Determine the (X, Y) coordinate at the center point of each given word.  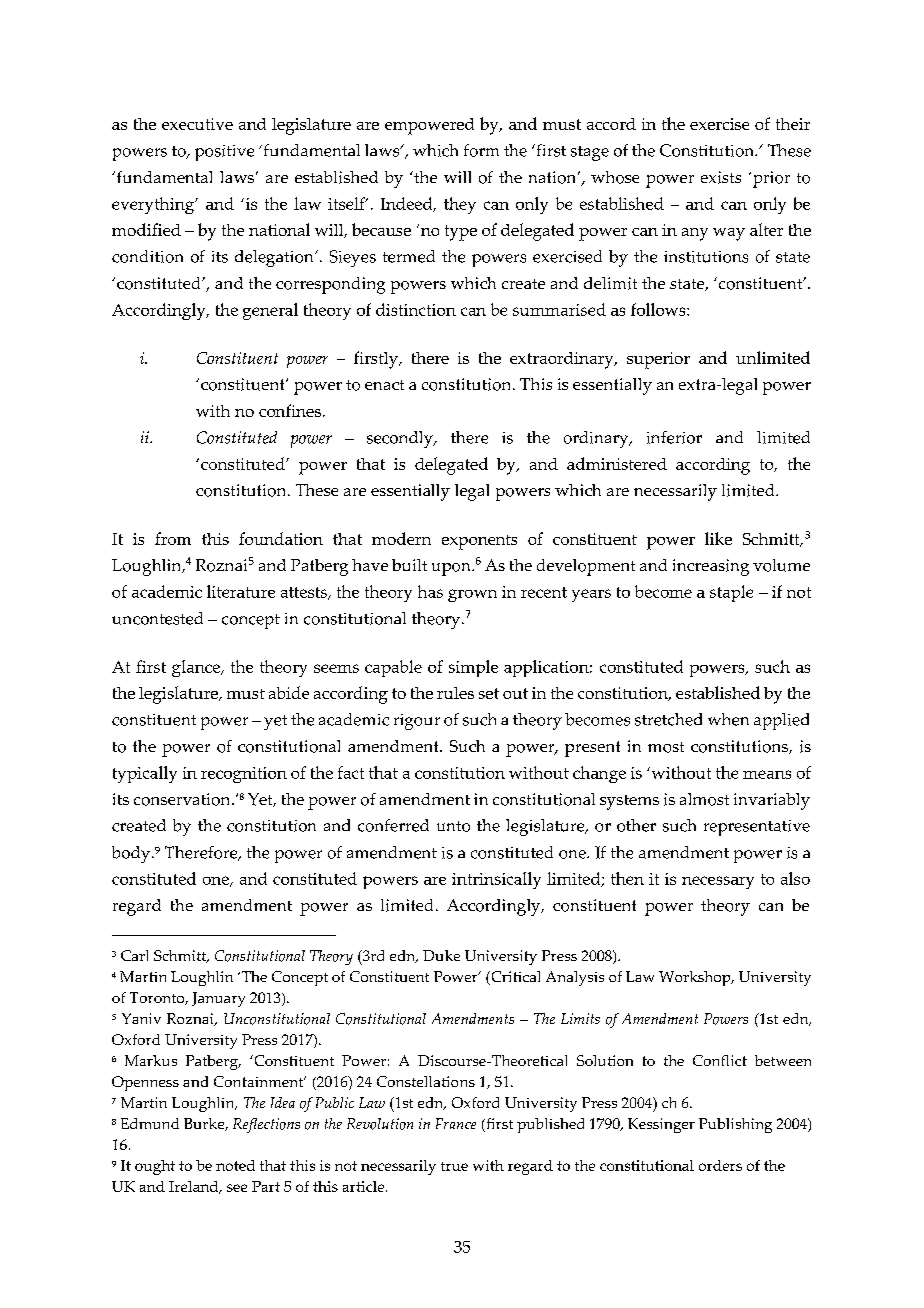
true (454, 1166)
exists (721, 177)
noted (235, 1165)
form (481, 150)
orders (720, 1165)
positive (224, 153)
